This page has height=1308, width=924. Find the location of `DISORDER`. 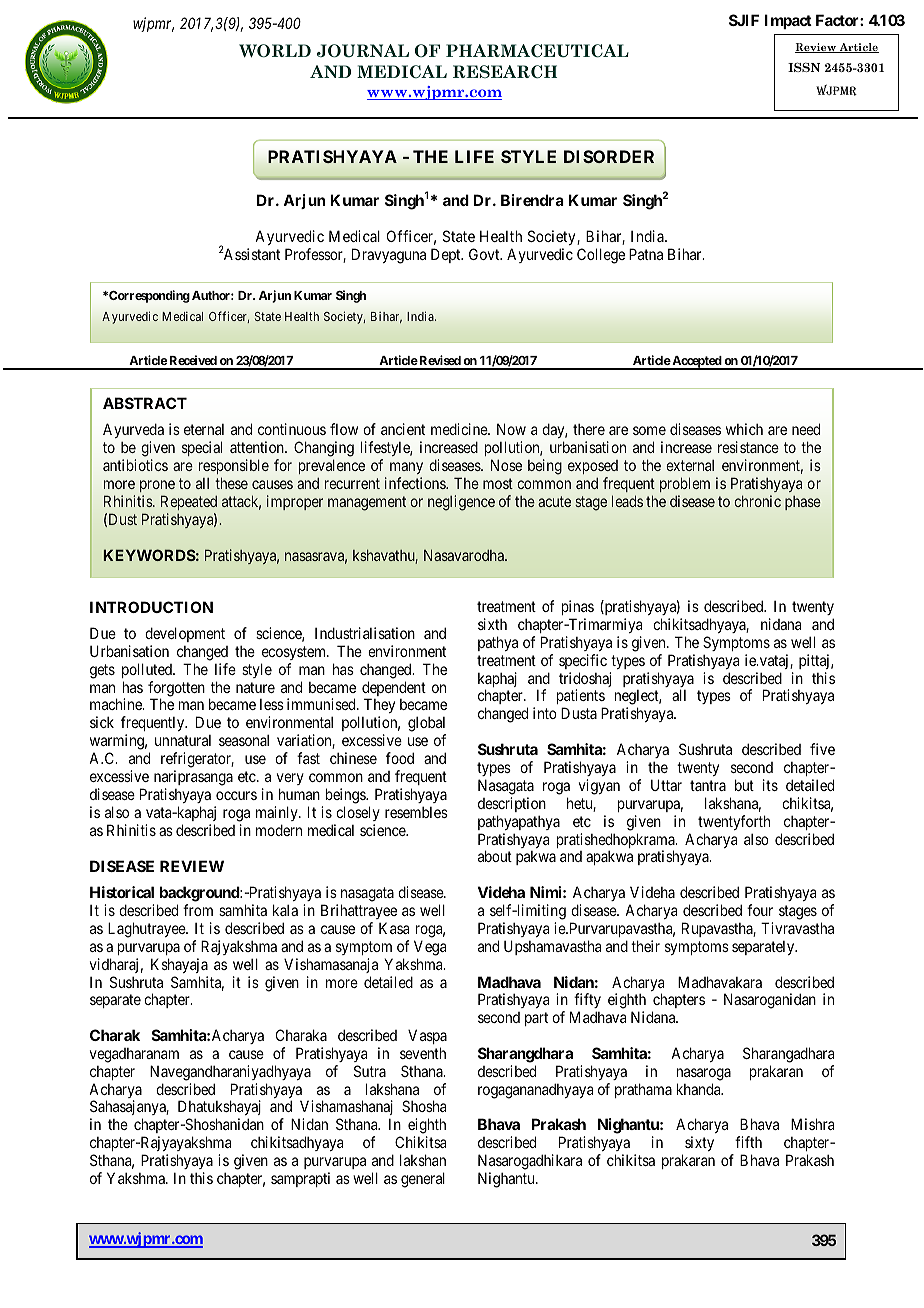

DISORDER is located at coordinates (609, 156).
